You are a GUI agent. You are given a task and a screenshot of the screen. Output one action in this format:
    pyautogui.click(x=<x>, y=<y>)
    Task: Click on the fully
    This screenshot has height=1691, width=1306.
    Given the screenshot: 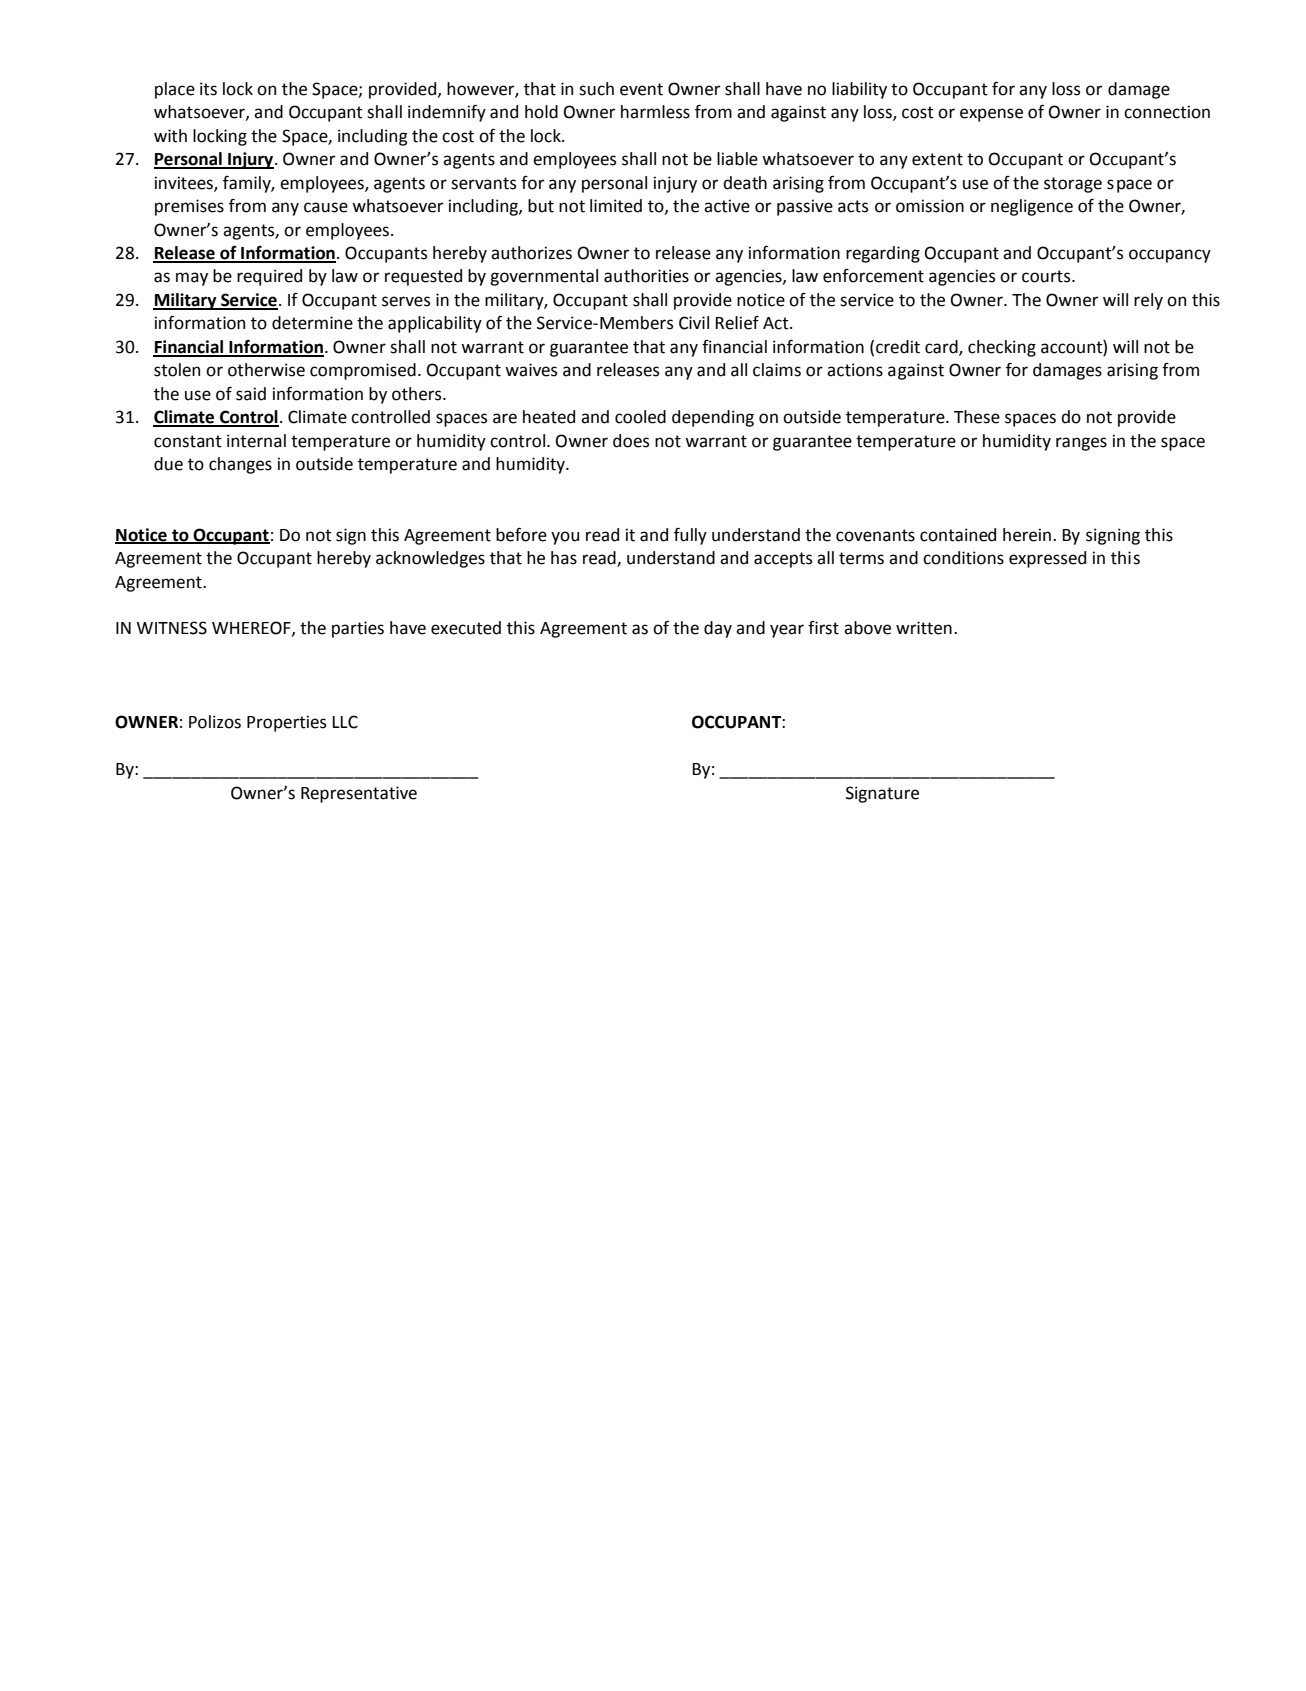 What is the action you would take?
    pyautogui.click(x=690, y=536)
